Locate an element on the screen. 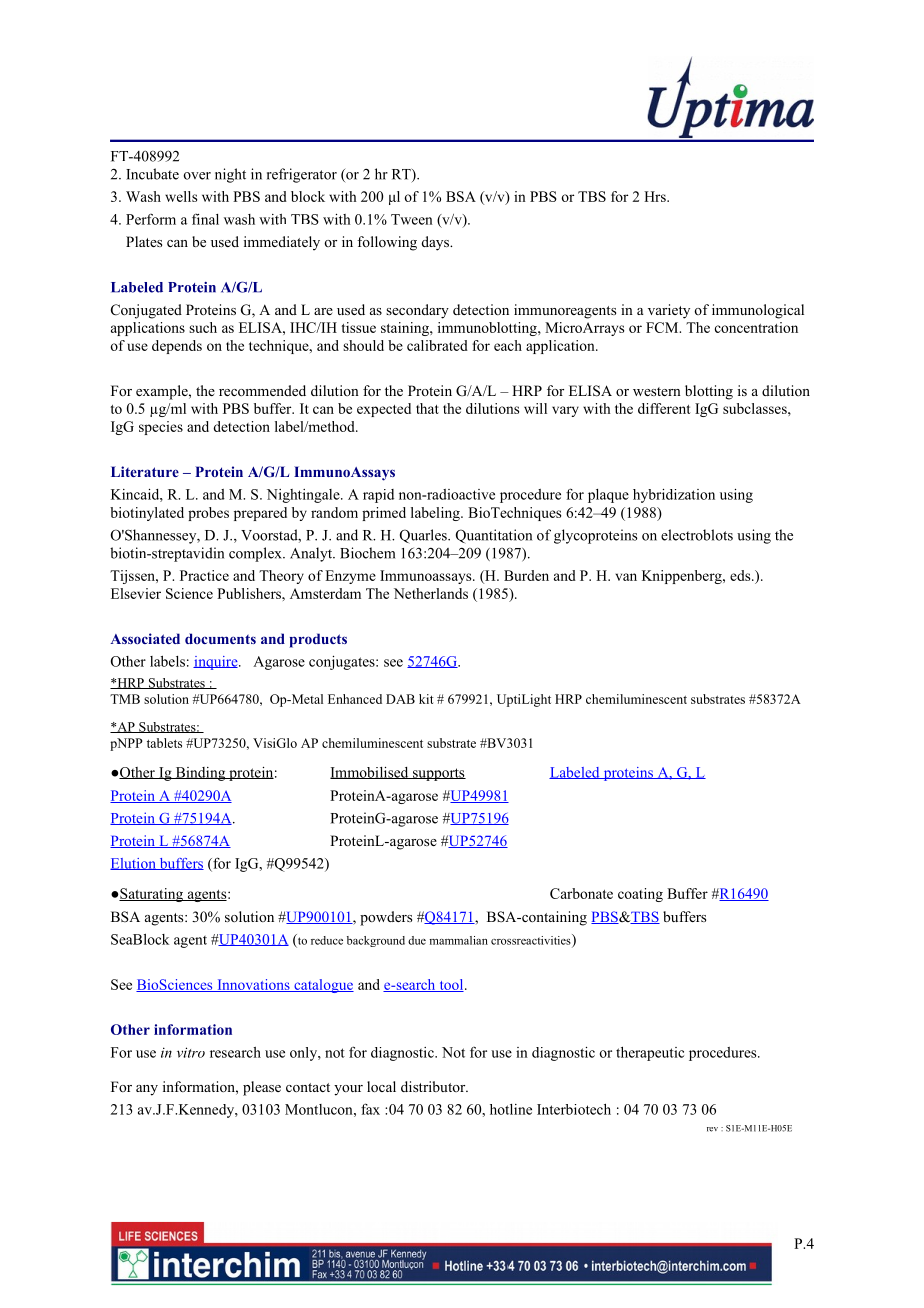 Image resolution: width=924 pixels, height=1308 pixels. distributor is located at coordinates (434, 1086).
